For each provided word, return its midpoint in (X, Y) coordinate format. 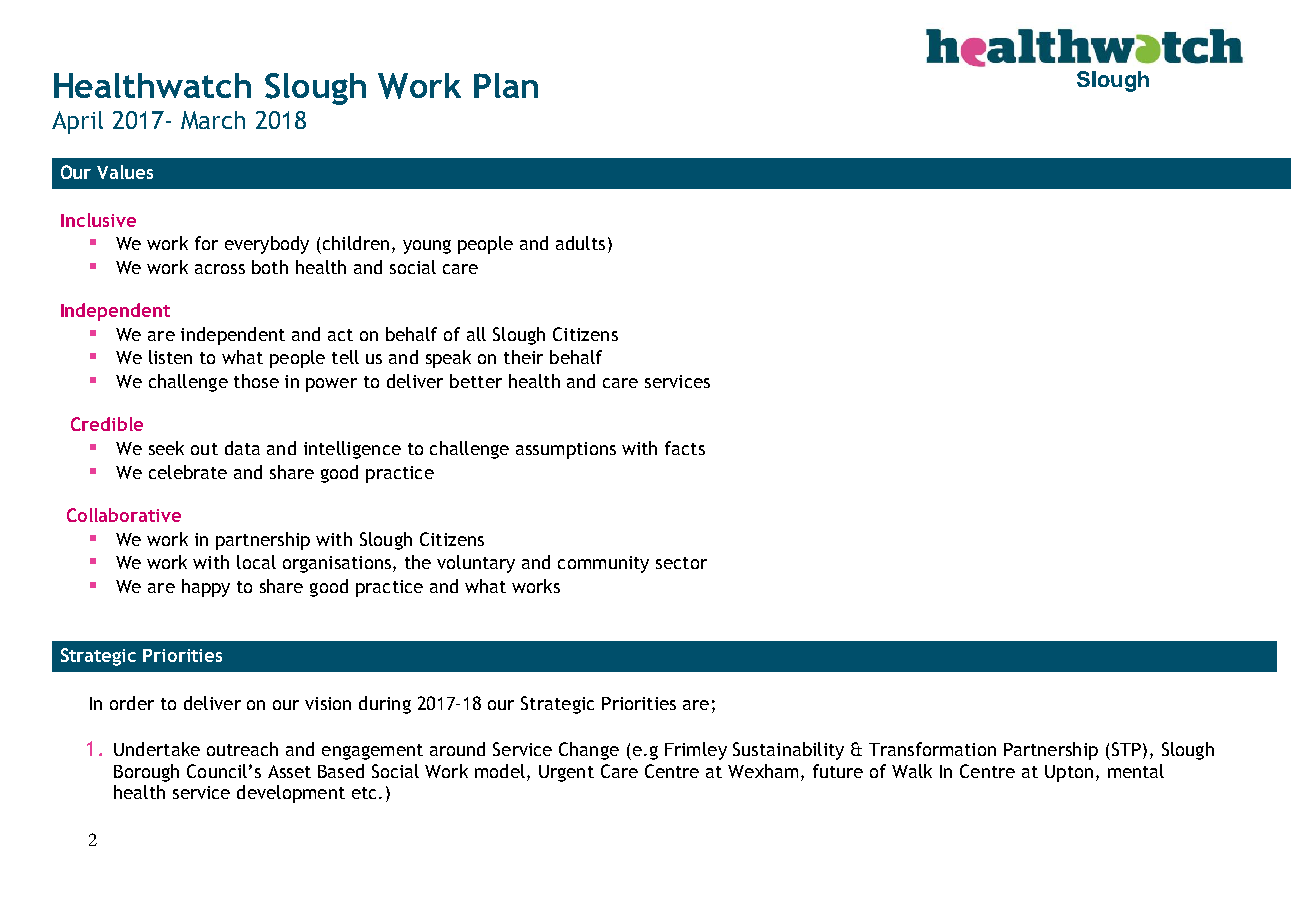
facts (685, 448)
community (603, 564)
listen (170, 357)
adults (580, 243)
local (256, 562)
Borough (146, 773)
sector (681, 563)
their (523, 357)
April (77, 122)
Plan (506, 85)
